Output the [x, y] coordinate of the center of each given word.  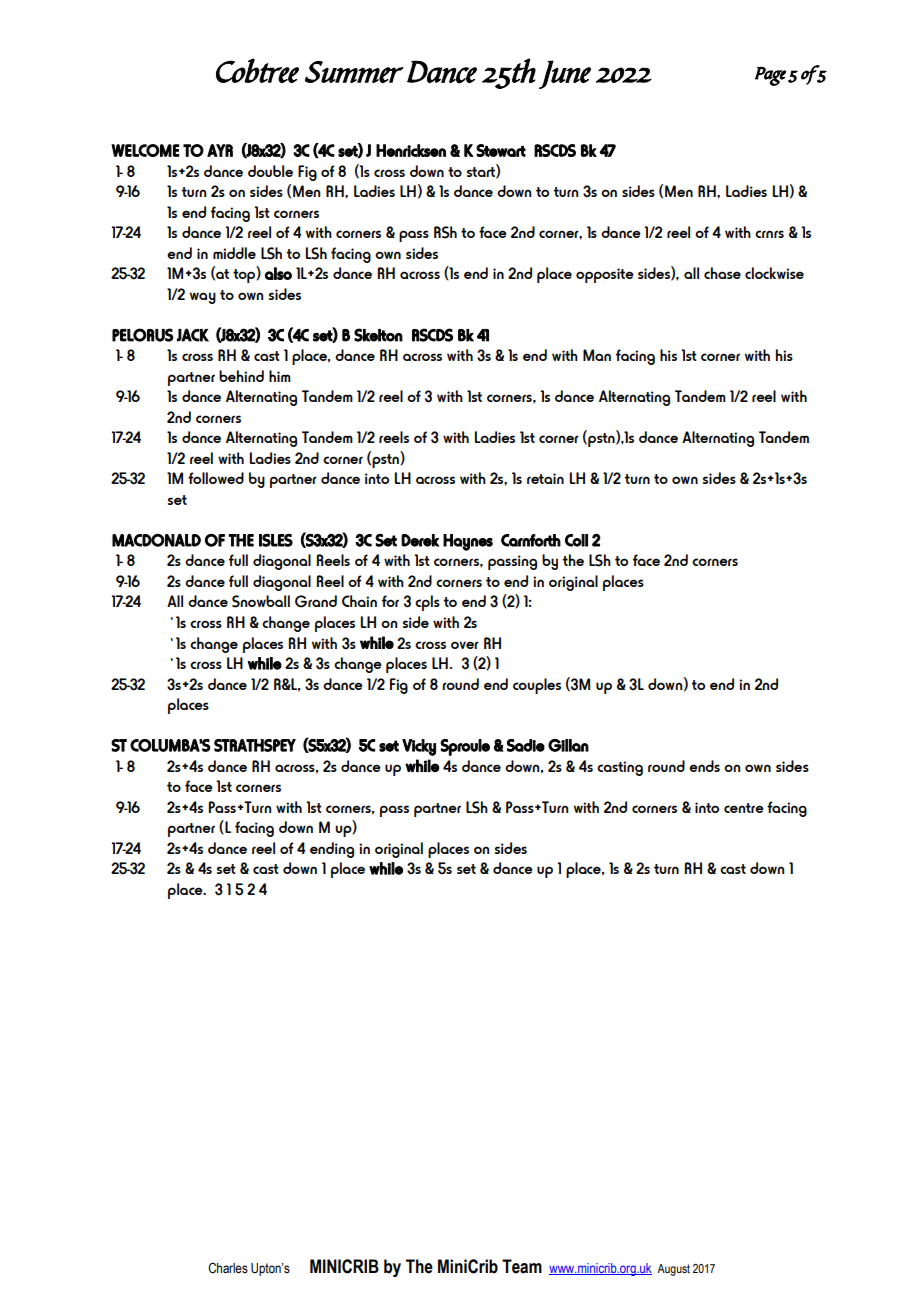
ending [332, 850]
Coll [576, 540]
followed [216, 478]
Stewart [501, 150]
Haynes [468, 542]
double [270, 171]
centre [744, 808]
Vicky [419, 747]
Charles [228, 1268]
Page [770, 76]
